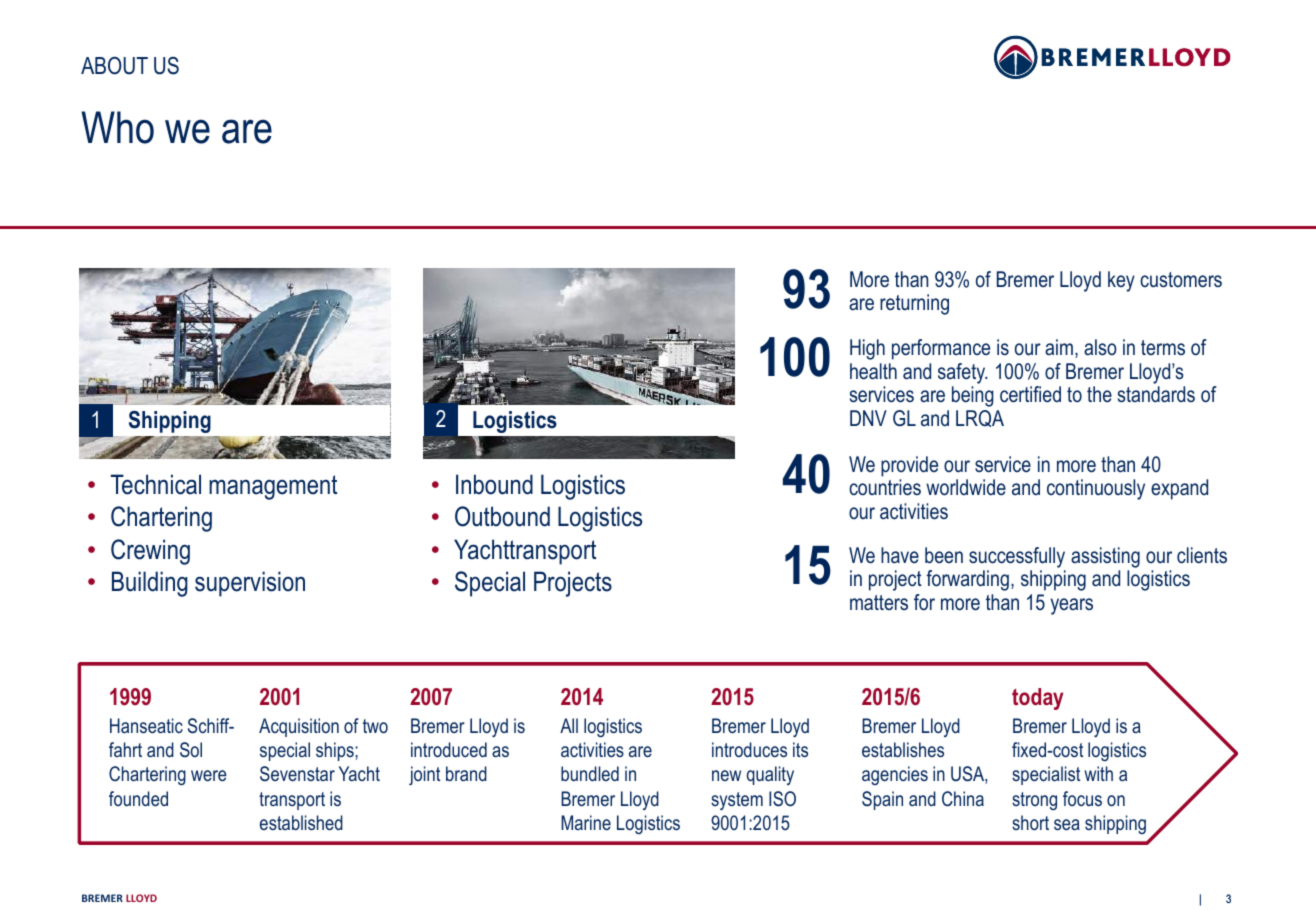 Image resolution: width=1316 pixels, height=911 pixels. Describe the element at coordinates (117, 127) in the image. I see `Who` at that location.
